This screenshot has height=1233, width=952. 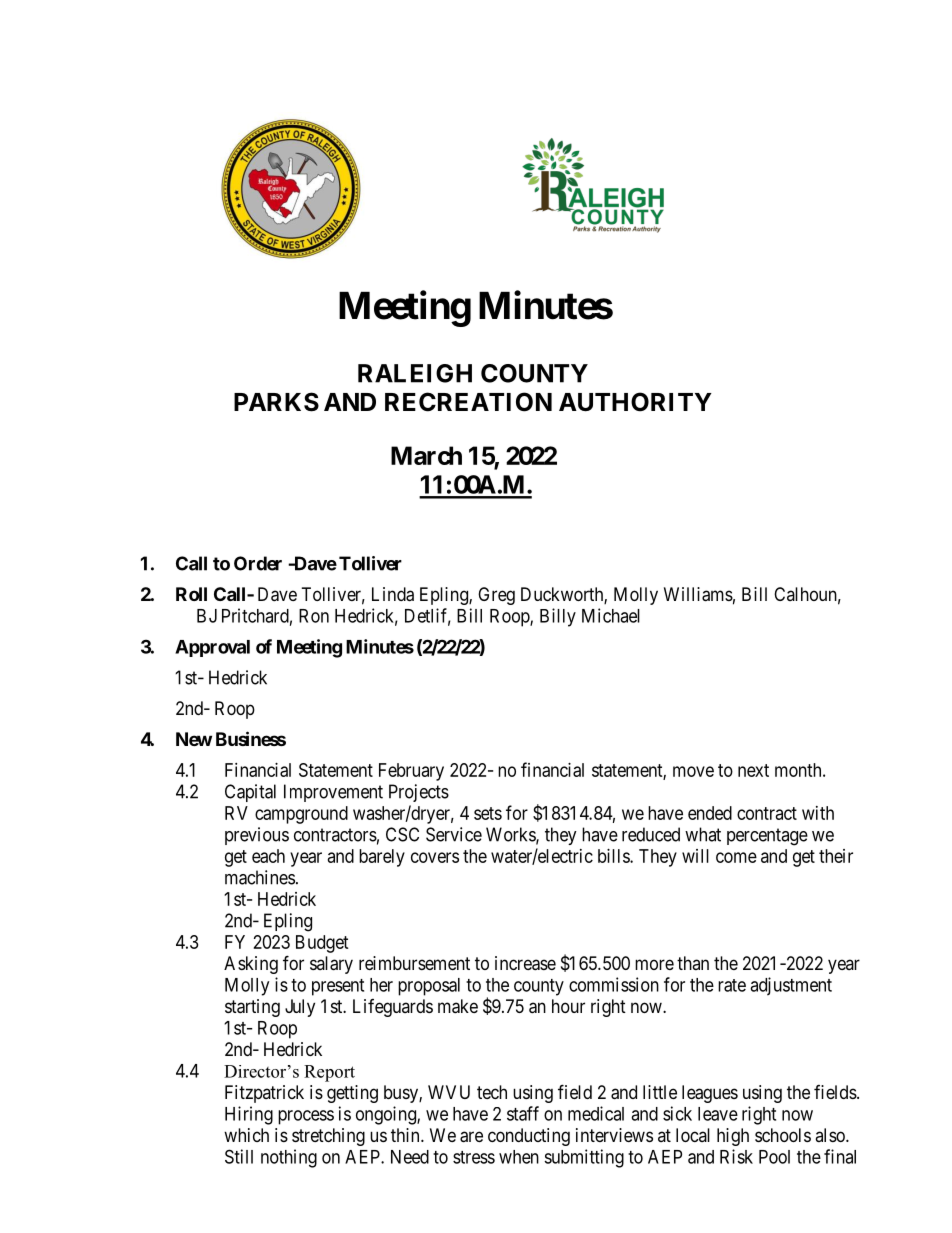 What do you see at coordinates (525, 963) in the screenshot?
I see `increase` at bounding box center [525, 963].
